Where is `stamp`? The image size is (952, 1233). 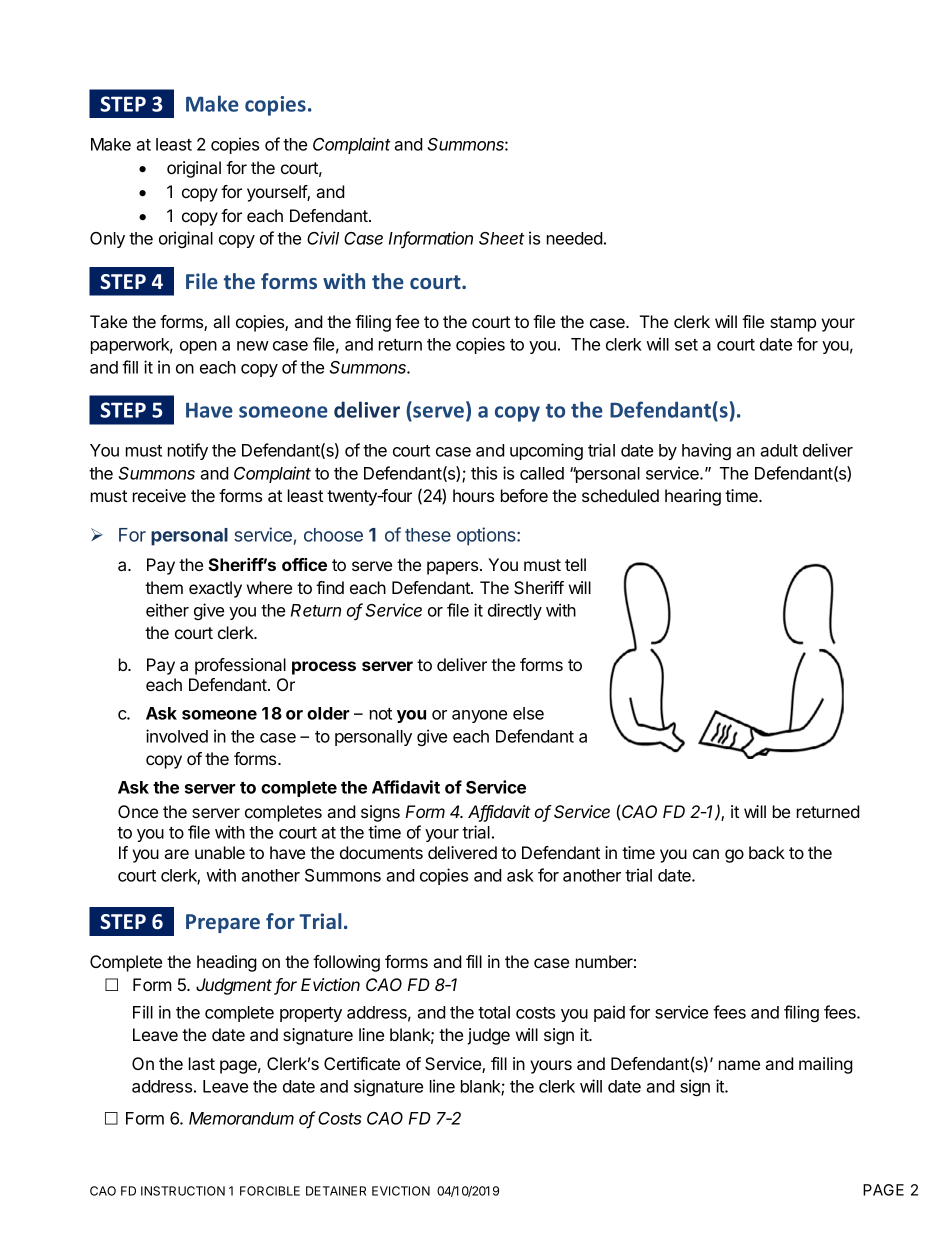
stamp is located at coordinates (793, 324).
